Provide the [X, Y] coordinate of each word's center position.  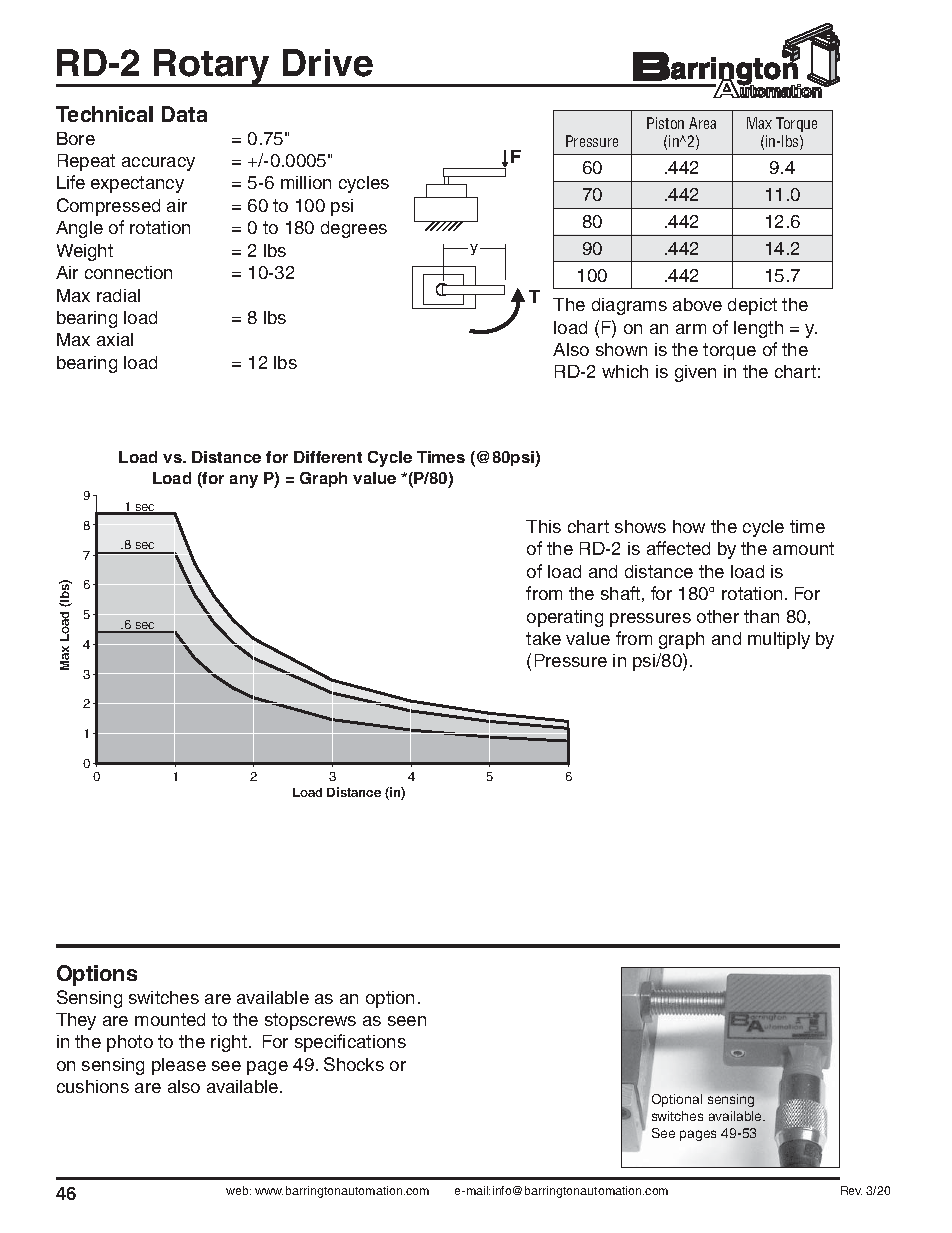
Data [184, 114]
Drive [328, 63]
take [543, 638]
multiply [779, 640]
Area [702, 123]
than [761, 616]
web [238, 1190]
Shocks [354, 1064]
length [758, 329]
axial [115, 339]
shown [621, 349]
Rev [851, 1190]
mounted [170, 1019]
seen [407, 1021]
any [244, 481]
